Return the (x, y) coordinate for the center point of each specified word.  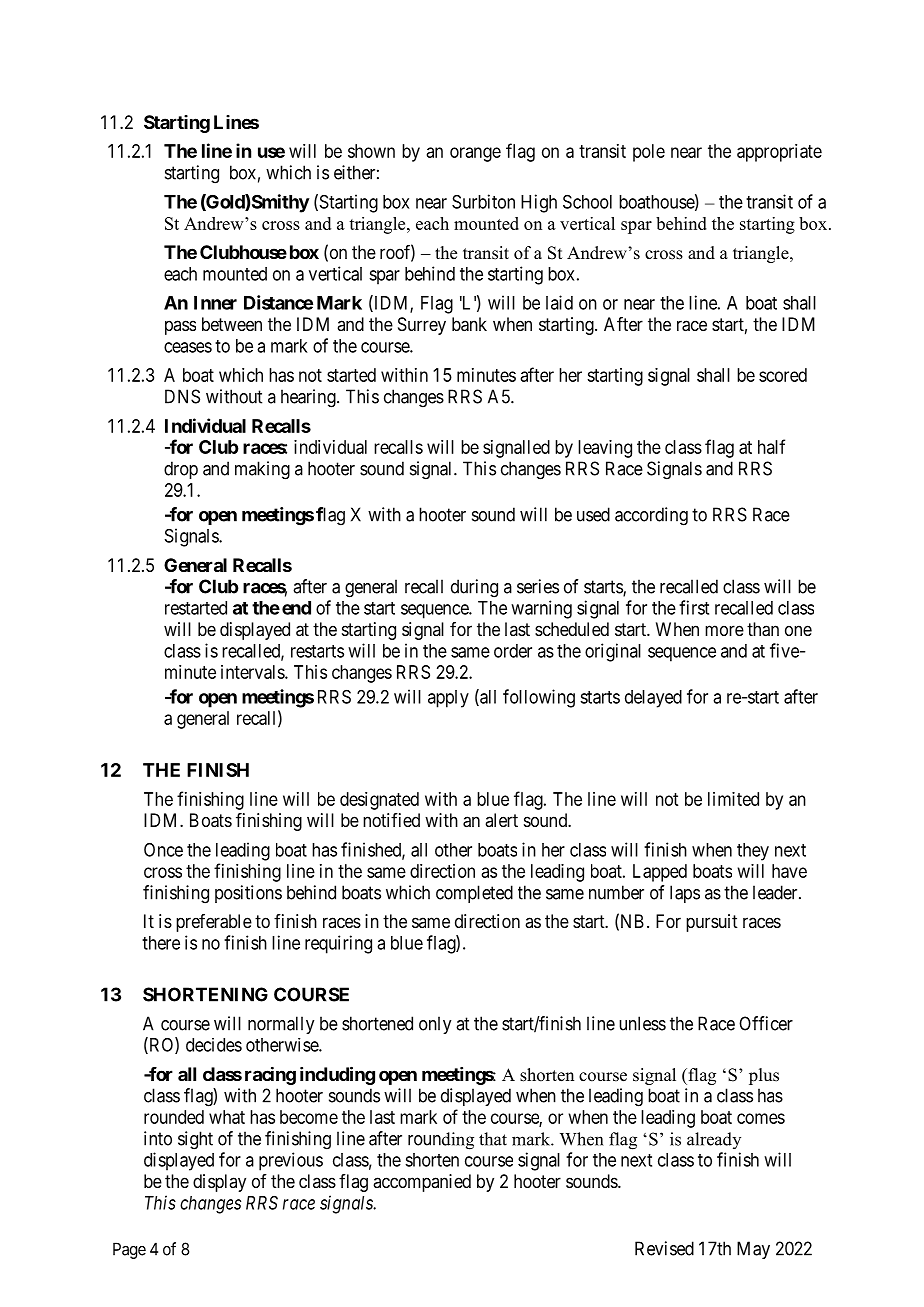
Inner (215, 303)
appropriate (779, 153)
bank (469, 324)
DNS (182, 396)
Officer (766, 1023)
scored (783, 375)
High (539, 203)
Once (163, 850)
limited (733, 799)
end (296, 608)
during (474, 588)
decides (214, 1045)
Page (129, 1250)
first (694, 607)
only (435, 1025)
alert (501, 820)
